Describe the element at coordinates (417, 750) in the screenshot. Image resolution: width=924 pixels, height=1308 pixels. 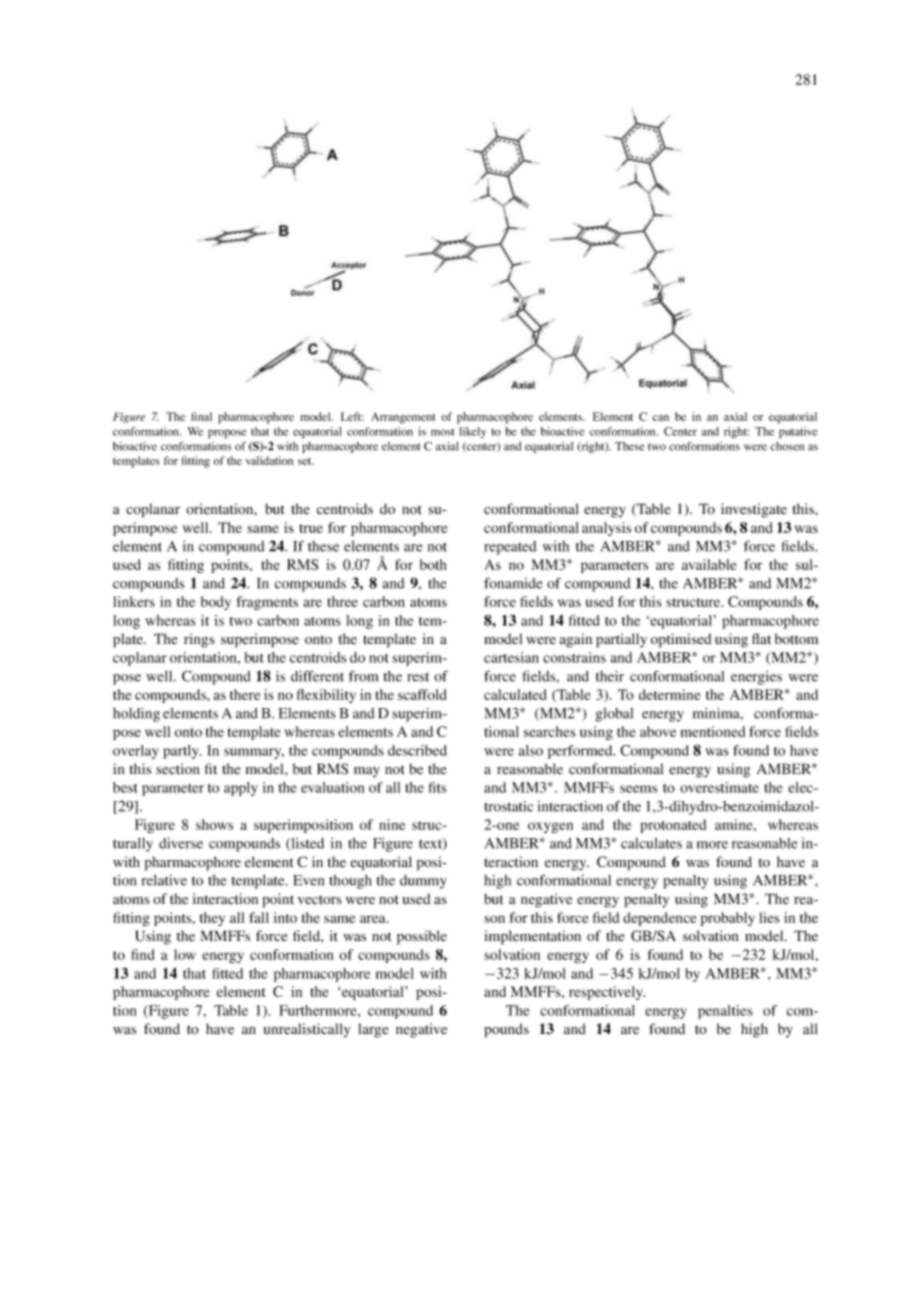
I see `described` at that location.
